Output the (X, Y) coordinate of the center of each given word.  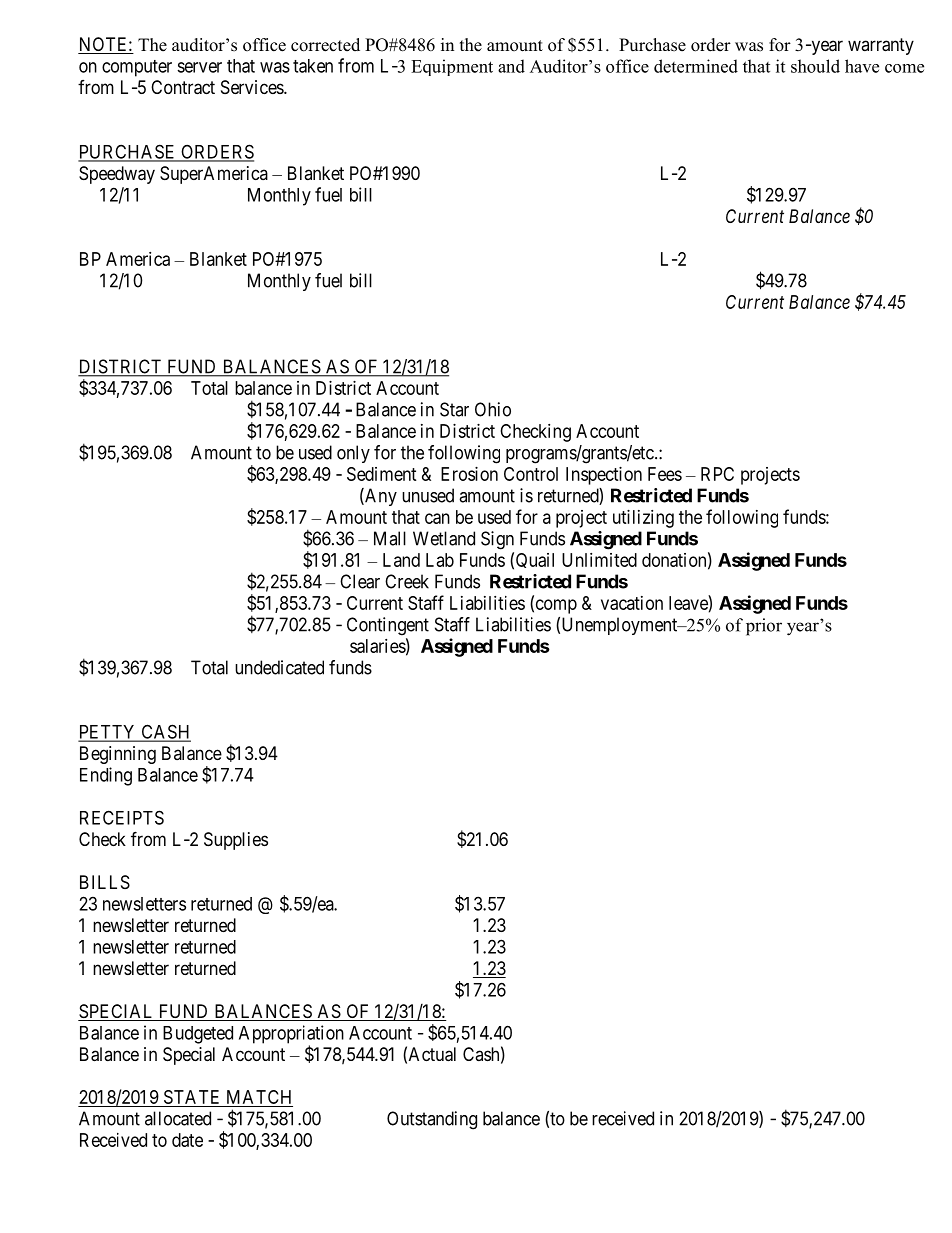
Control (531, 474)
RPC (717, 474)
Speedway (117, 175)
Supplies (236, 841)
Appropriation (291, 1035)
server (199, 67)
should (815, 66)
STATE (192, 1098)
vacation (632, 603)
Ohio (493, 409)
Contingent (388, 626)
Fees (665, 474)
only (353, 454)
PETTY (108, 733)
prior (764, 627)
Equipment (452, 67)
